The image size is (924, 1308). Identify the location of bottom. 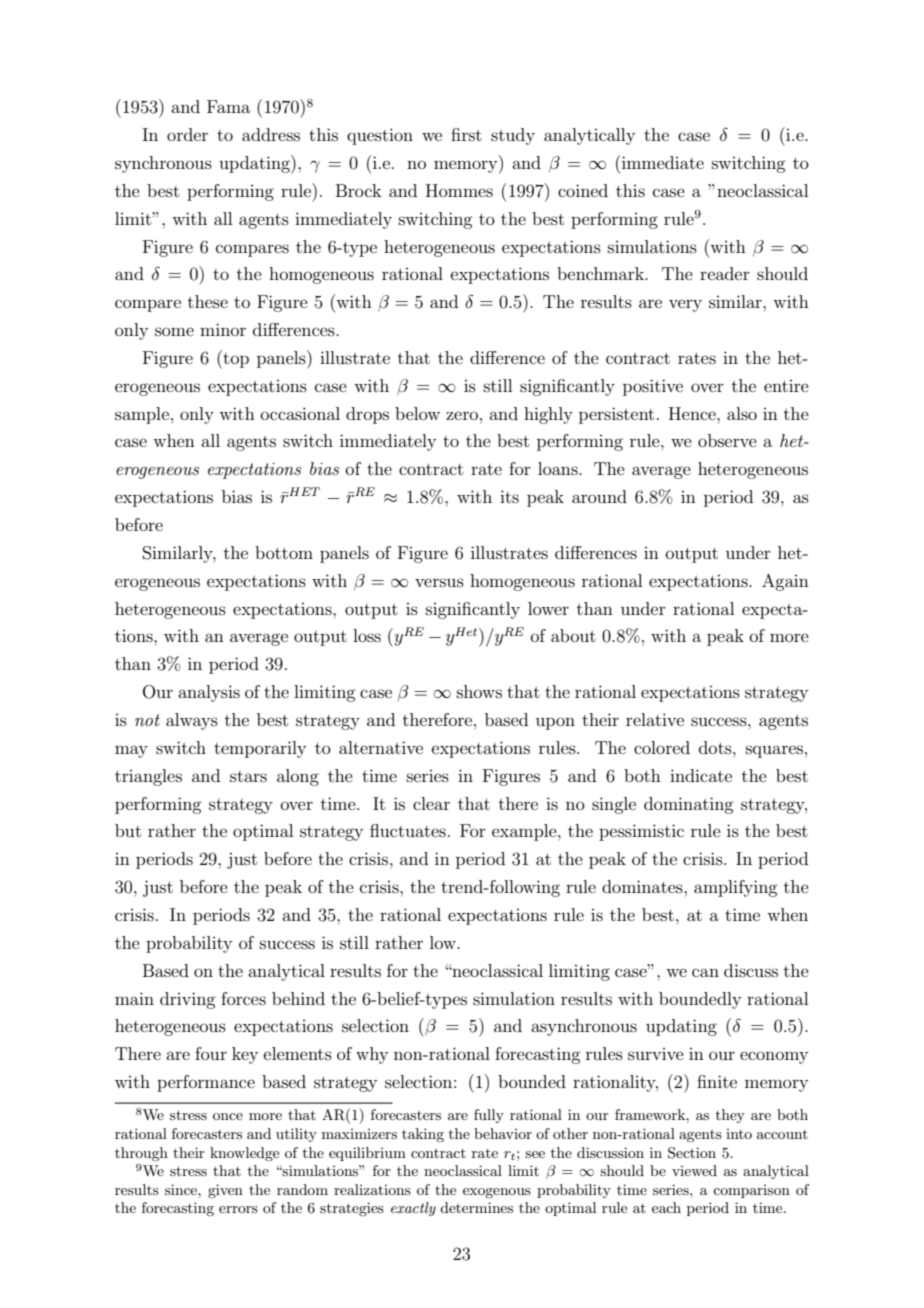
(284, 552).
